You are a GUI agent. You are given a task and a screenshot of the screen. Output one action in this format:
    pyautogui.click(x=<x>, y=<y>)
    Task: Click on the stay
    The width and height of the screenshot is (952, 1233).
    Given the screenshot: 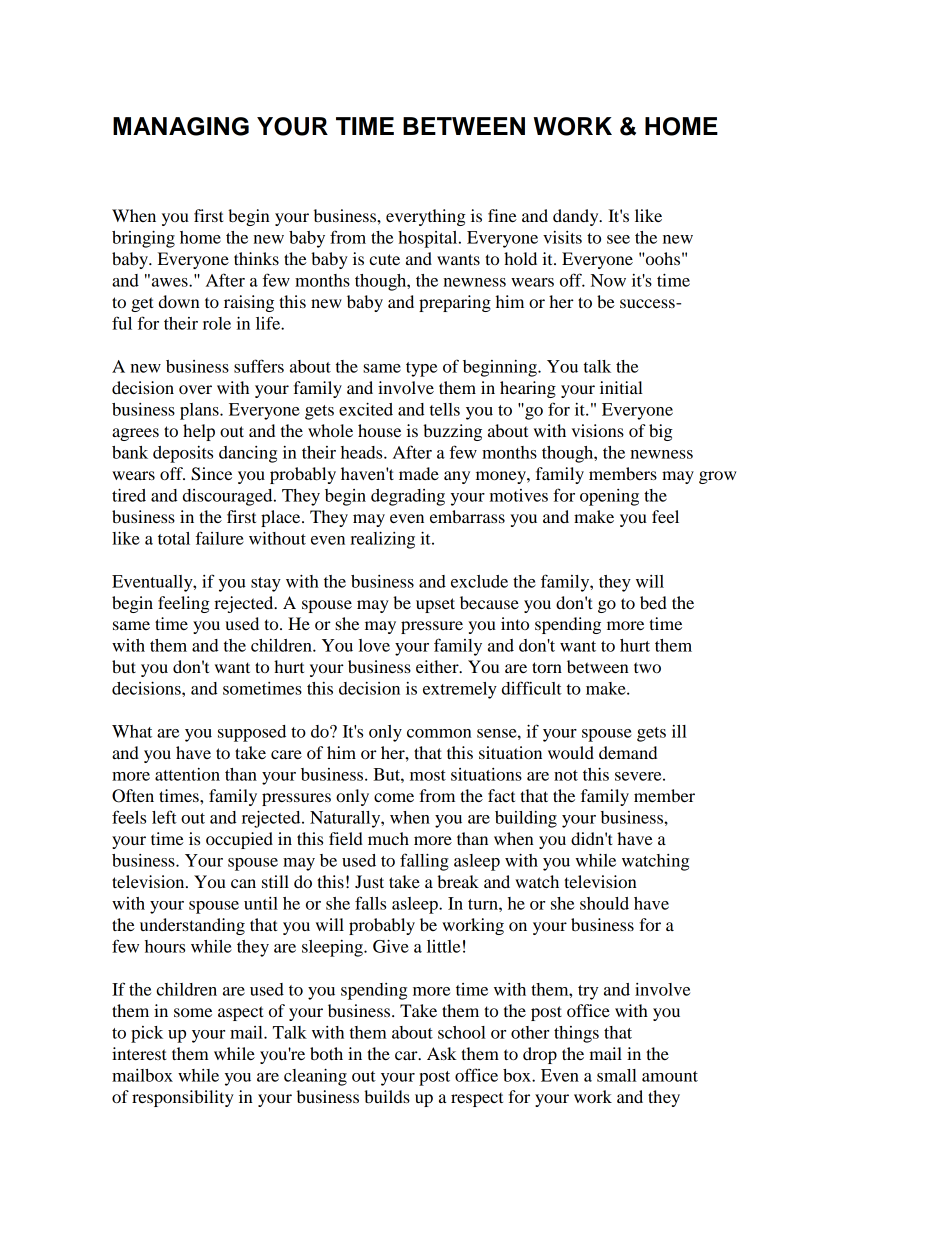 What is the action you would take?
    pyautogui.click(x=266, y=584)
